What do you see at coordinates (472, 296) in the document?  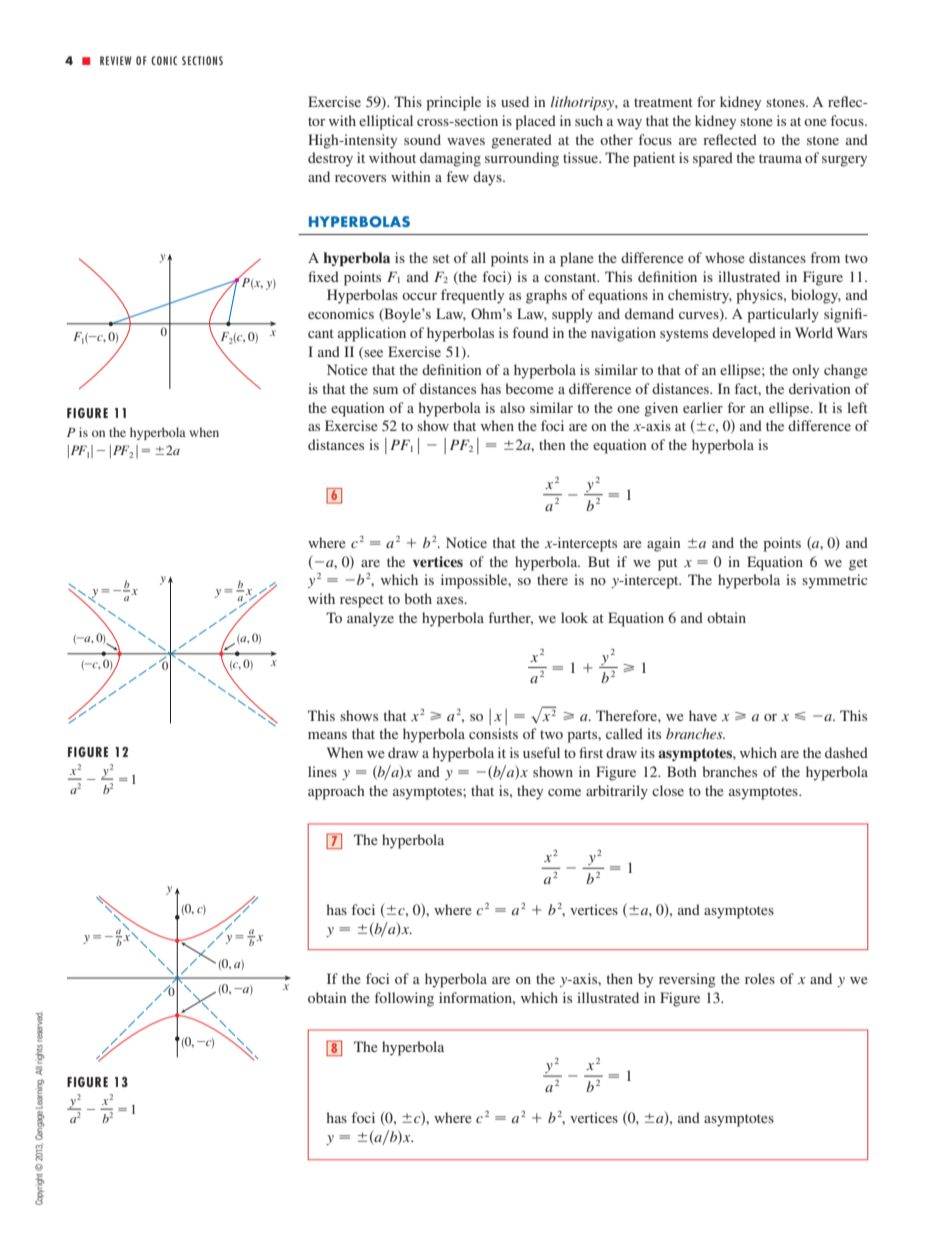 I see `frequently` at bounding box center [472, 296].
